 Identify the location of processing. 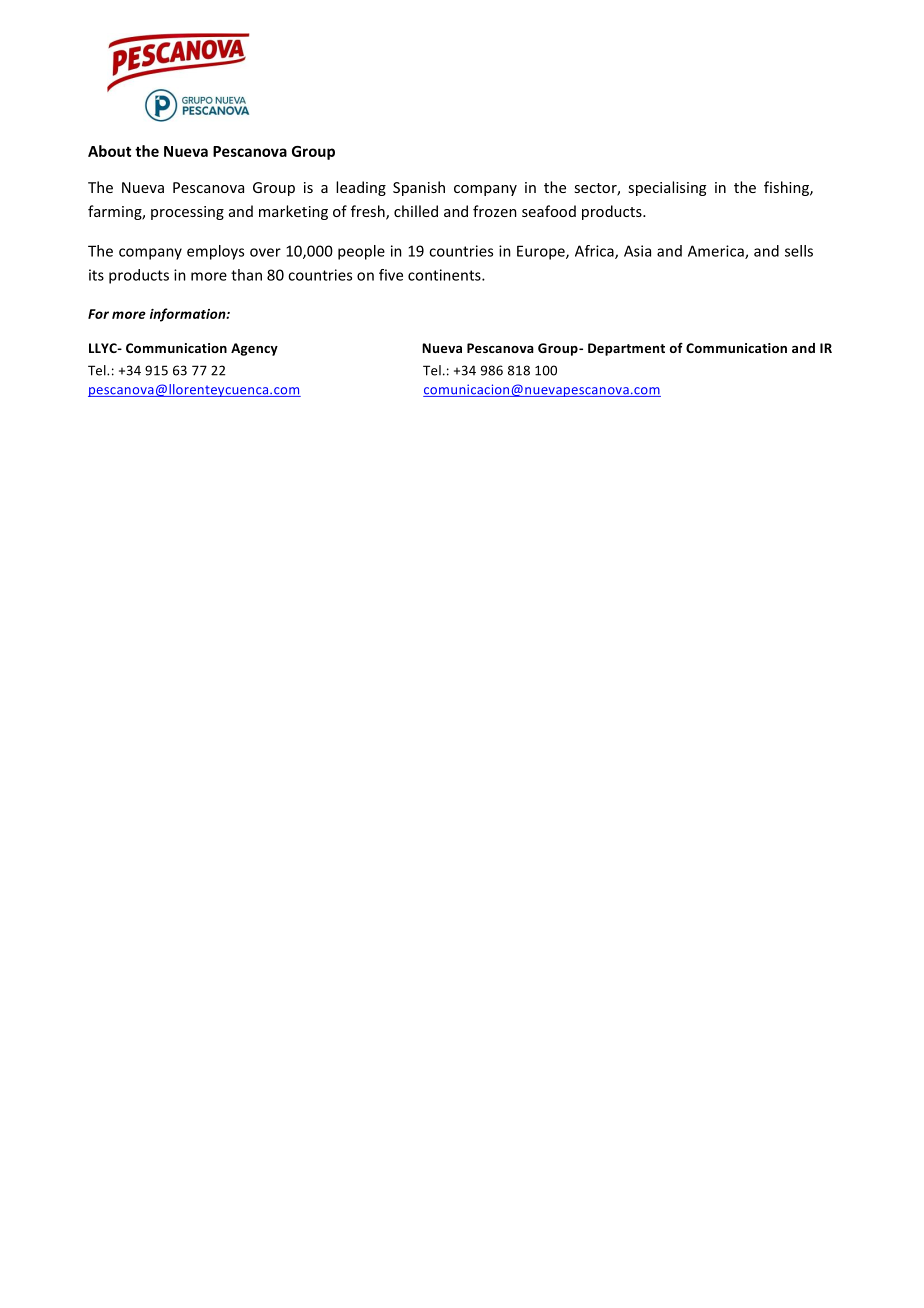
(187, 213).
